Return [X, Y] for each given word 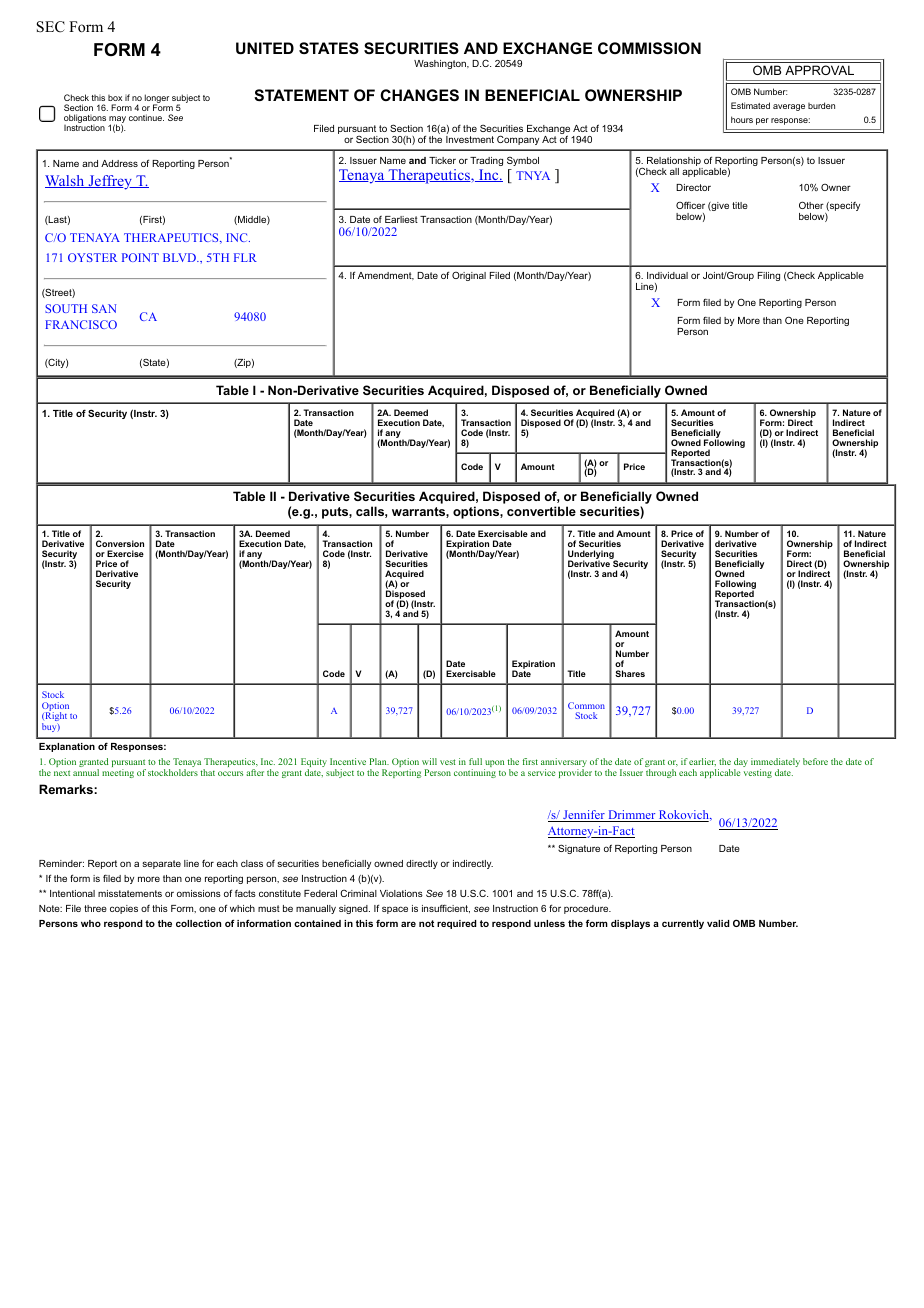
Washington [441, 64]
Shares [630, 673]
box [115, 98]
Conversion [120, 543]
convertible [541, 511]
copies [124, 909]
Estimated [750, 105]
